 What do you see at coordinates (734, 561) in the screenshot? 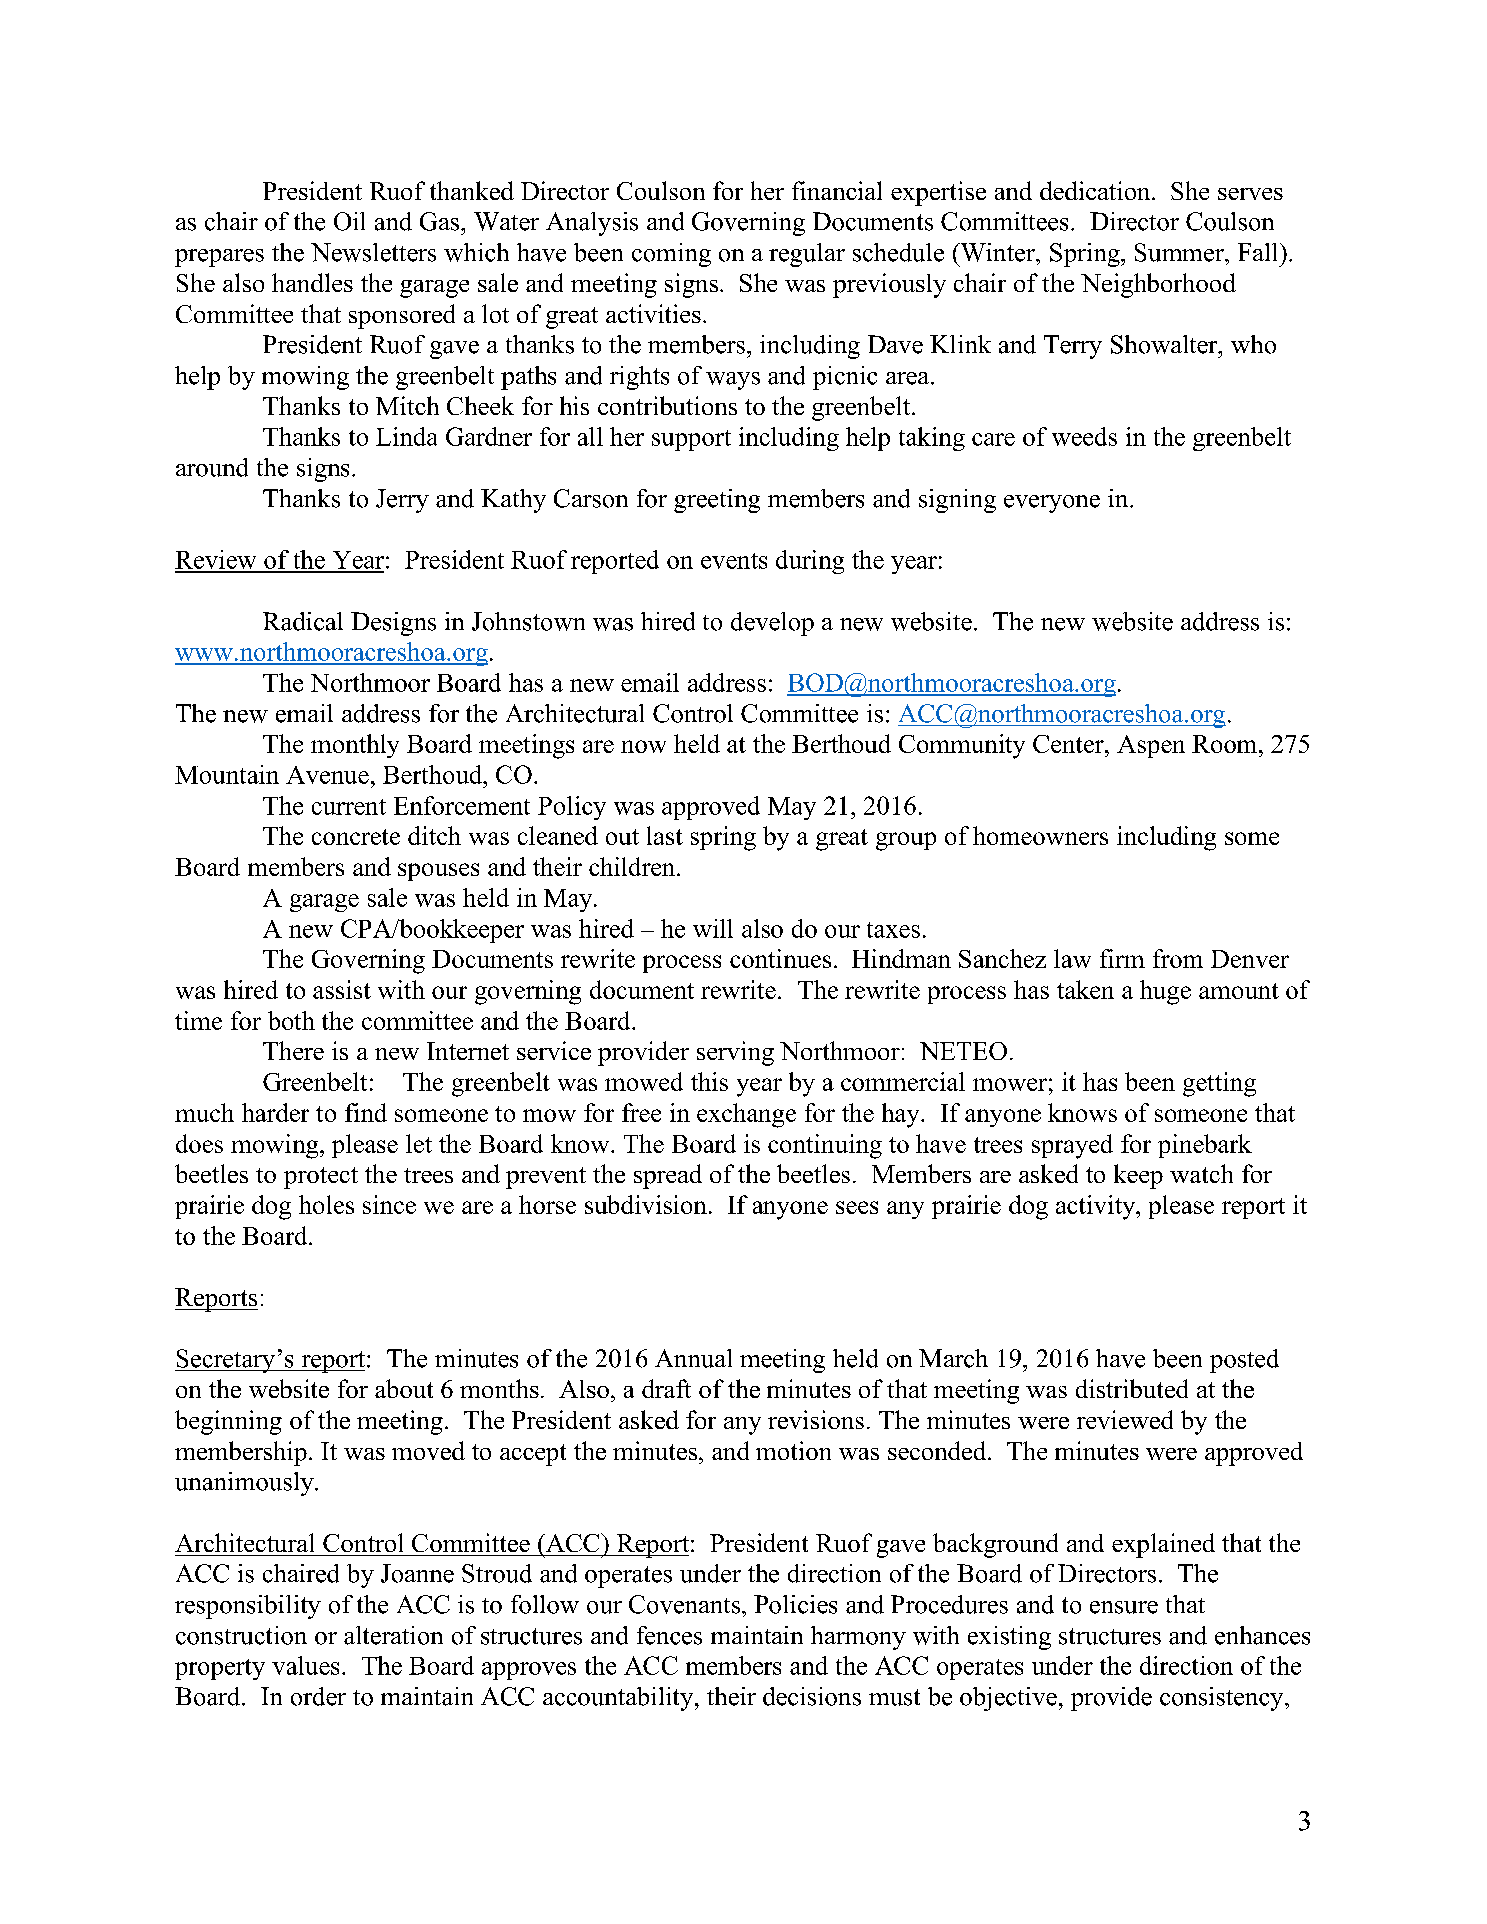
I see `events` at bounding box center [734, 561].
